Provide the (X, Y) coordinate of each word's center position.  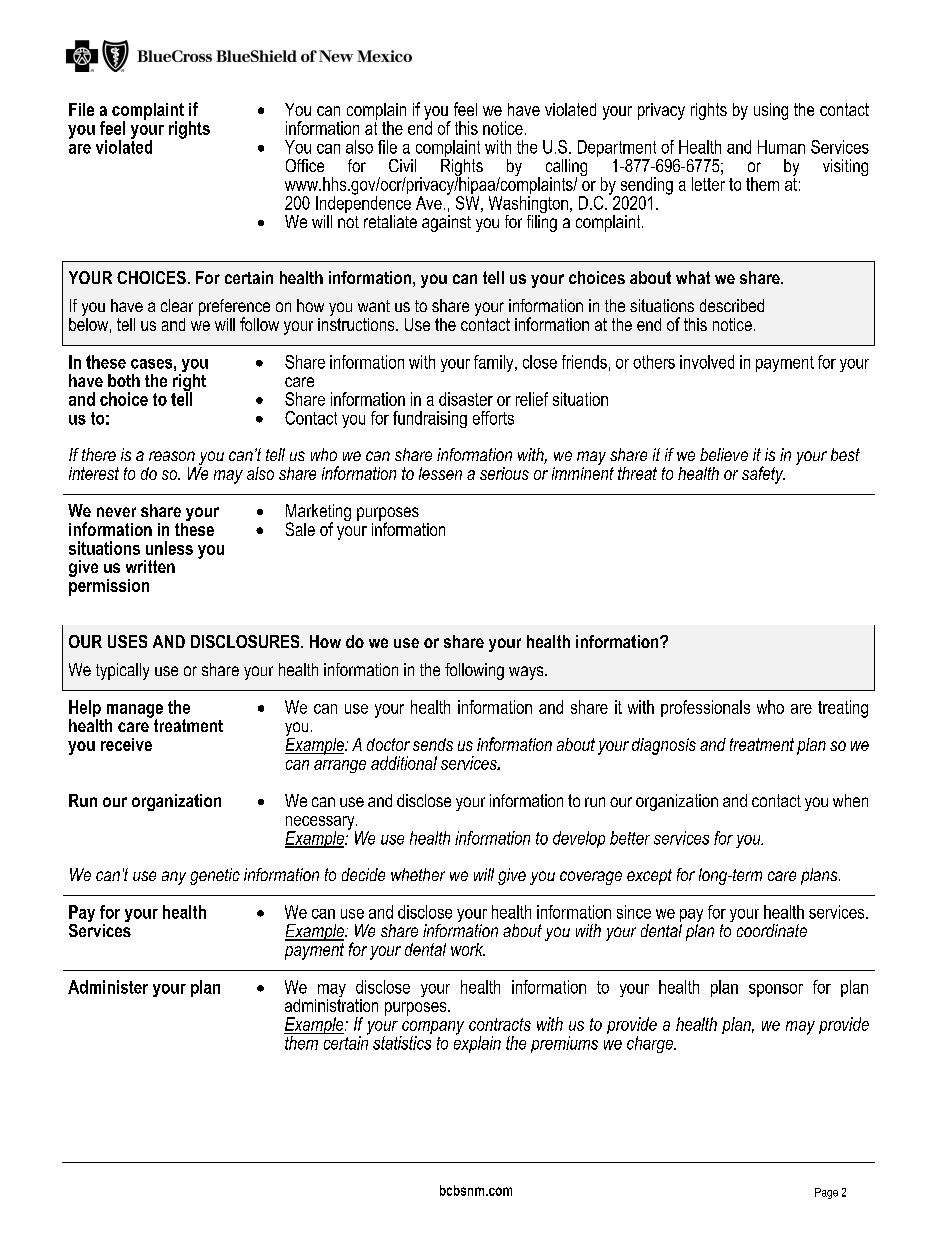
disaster (466, 399)
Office (305, 165)
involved (707, 362)
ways (527, 673)
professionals (705, 708)
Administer (108, 987)
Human (781, 147)
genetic (215, 876)
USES (127, 641)
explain (477, 1043)
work (468, 949)
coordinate (772, 930)
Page (826, 1193)
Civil (402, 165)
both (124, 380)
